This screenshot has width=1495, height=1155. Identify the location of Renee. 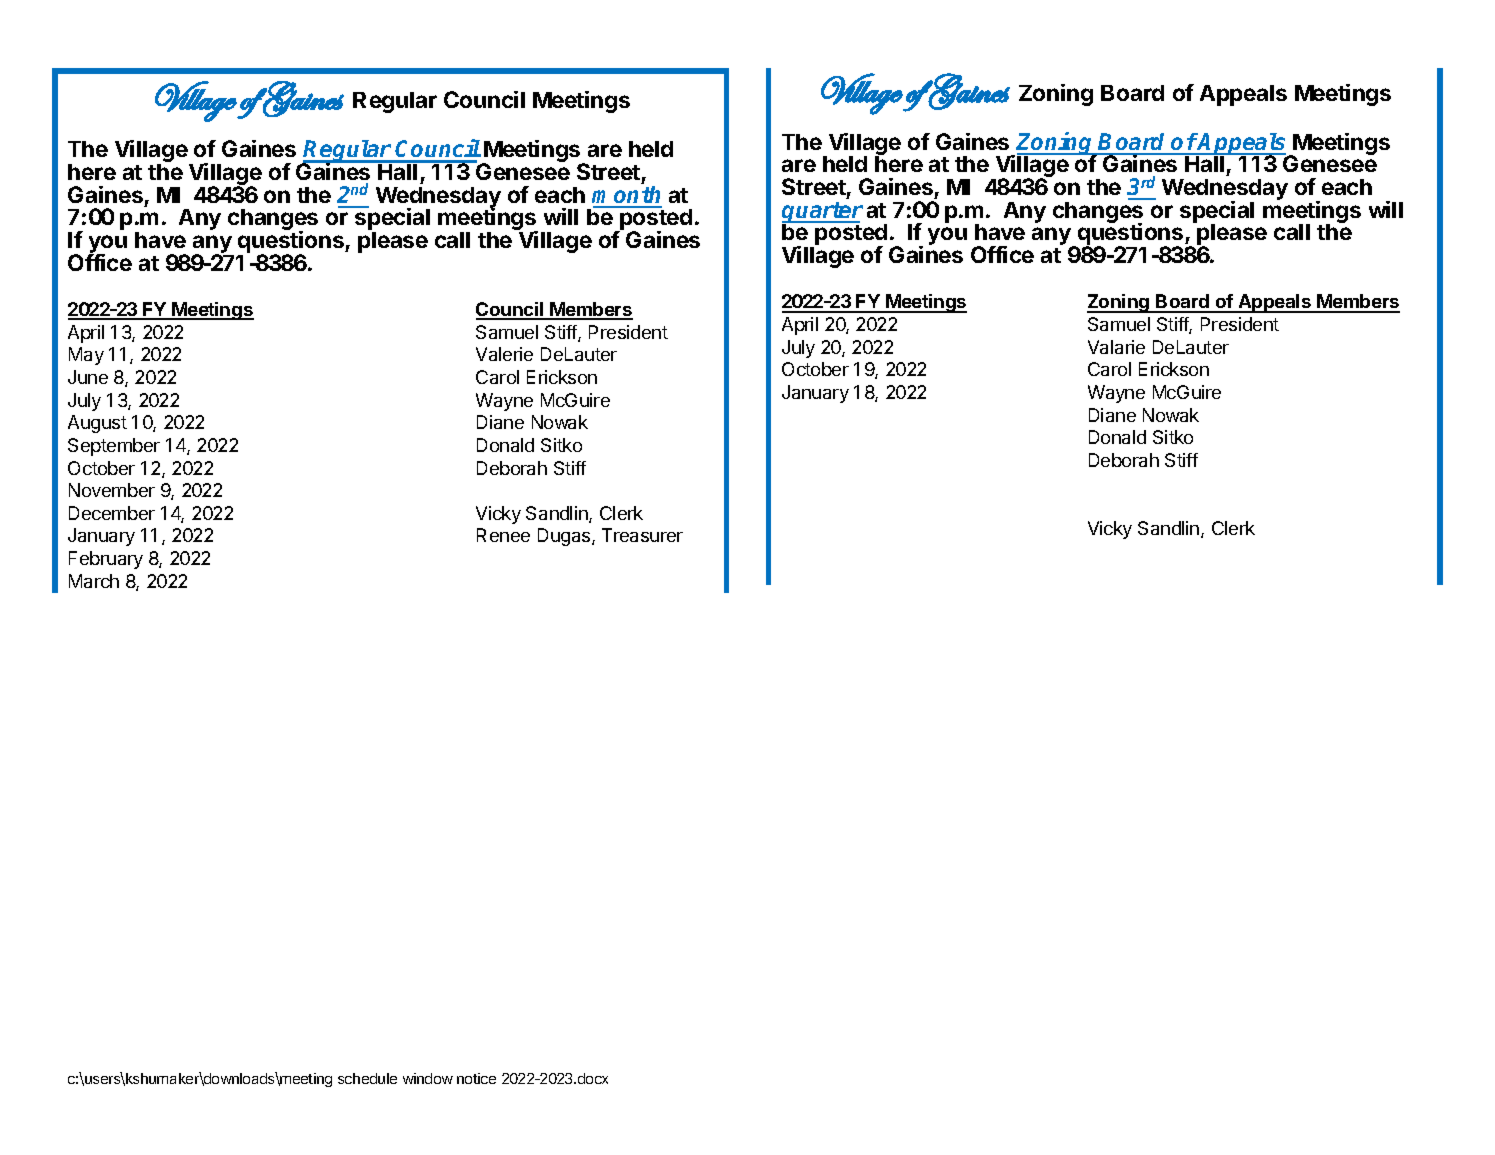
(503, 535).
